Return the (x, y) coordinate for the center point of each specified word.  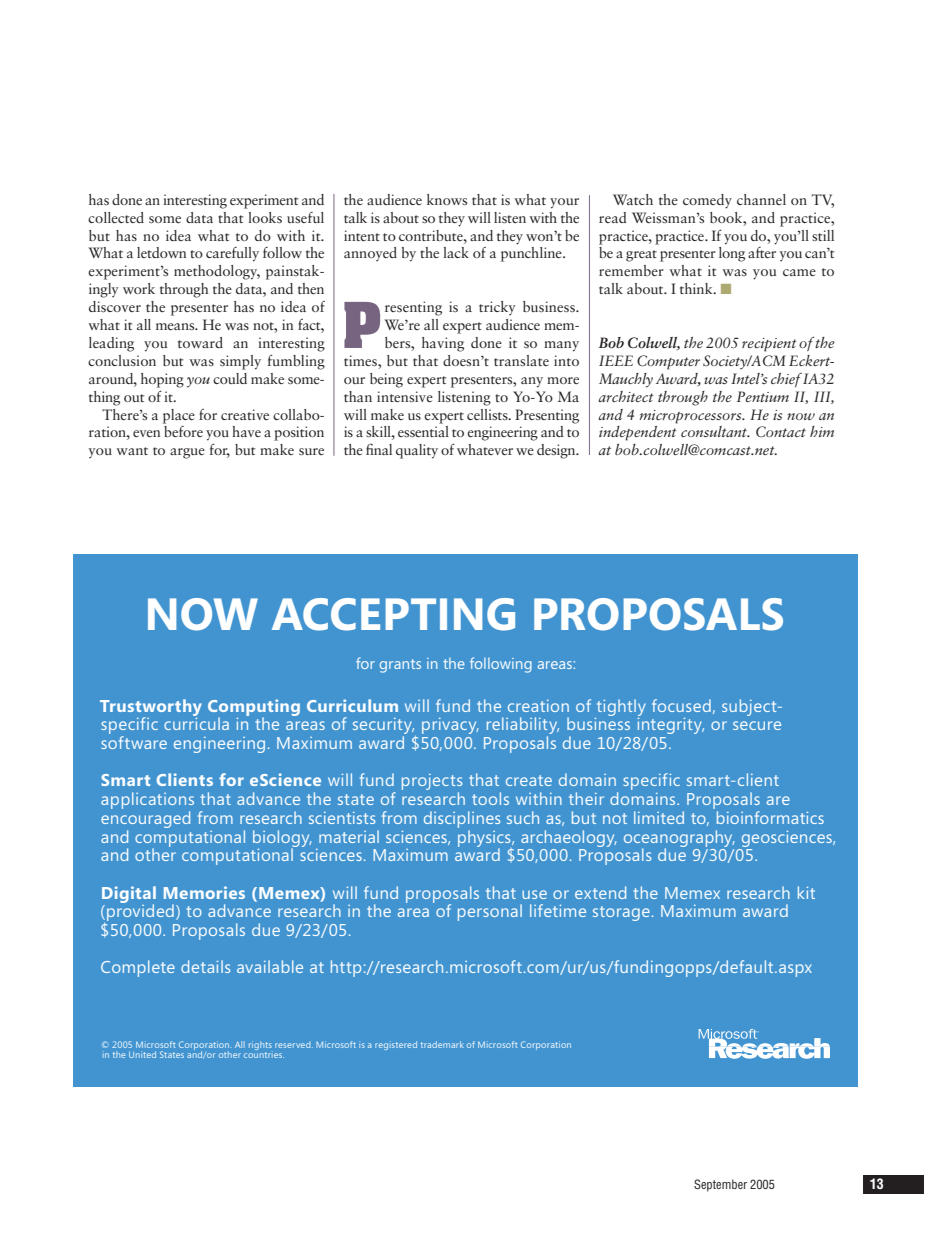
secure (757, 725)
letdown (162, 252)
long (732, 254)
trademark (442, 1044)
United (142, 1054)
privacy (450, 726)
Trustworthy (151, 708)
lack (456, 252)
